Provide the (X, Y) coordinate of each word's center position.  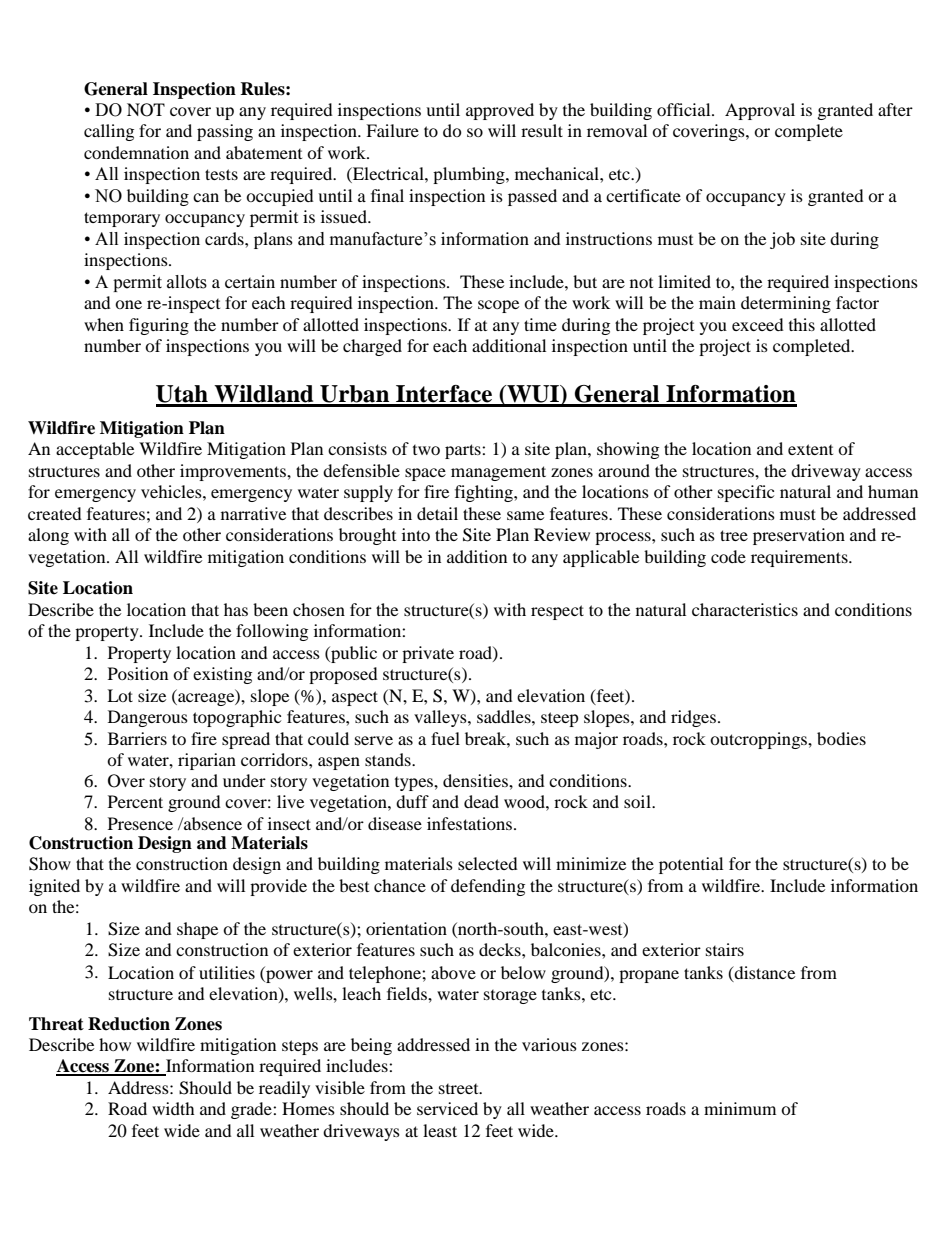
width (173, 1108)
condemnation (136, 152)
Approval (760, 111)
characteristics (745, 609)
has (236, 609)
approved (500, 111)
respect (557, 612)
